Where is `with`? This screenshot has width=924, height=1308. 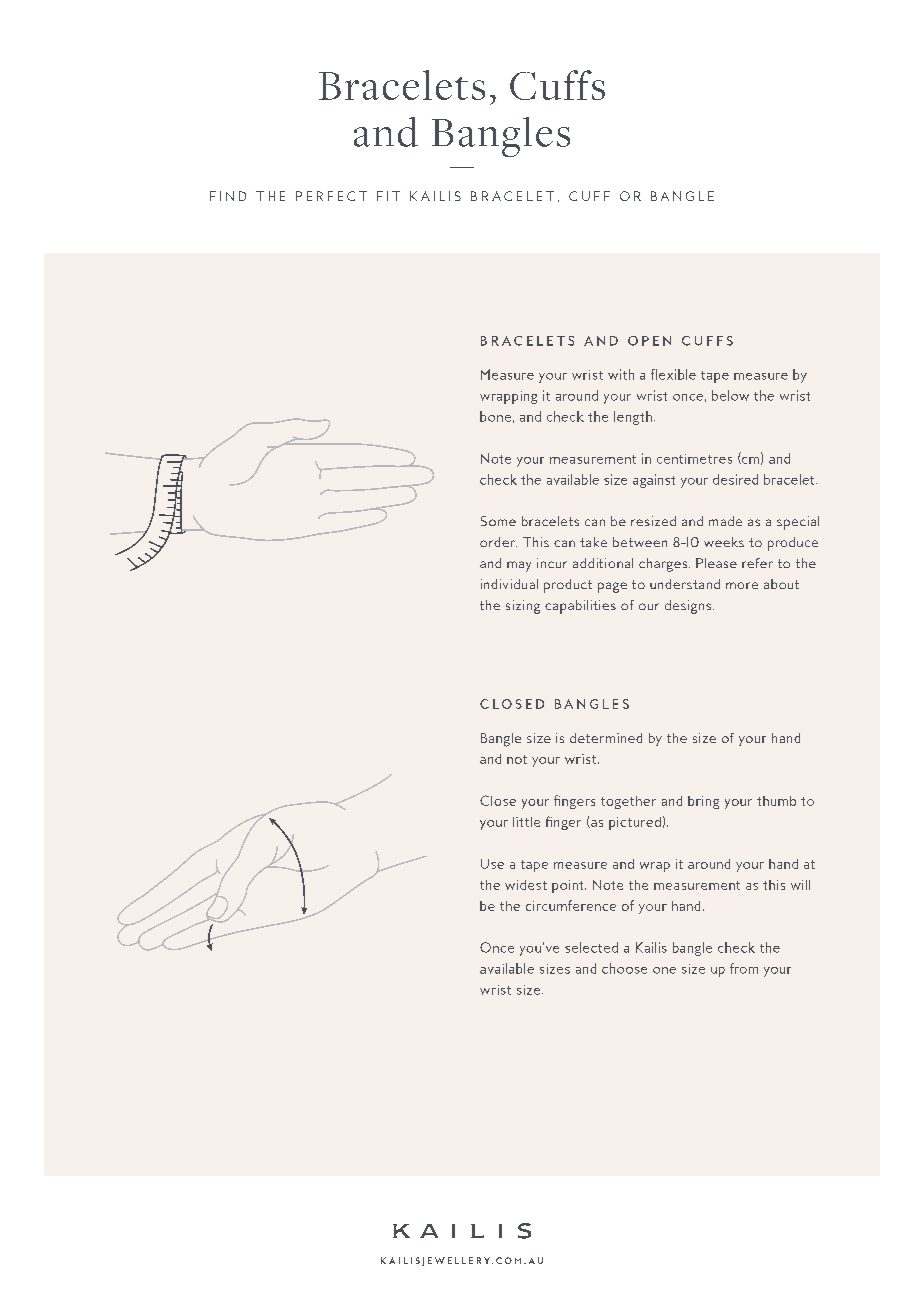 with is located at coordinates (621, 374).
